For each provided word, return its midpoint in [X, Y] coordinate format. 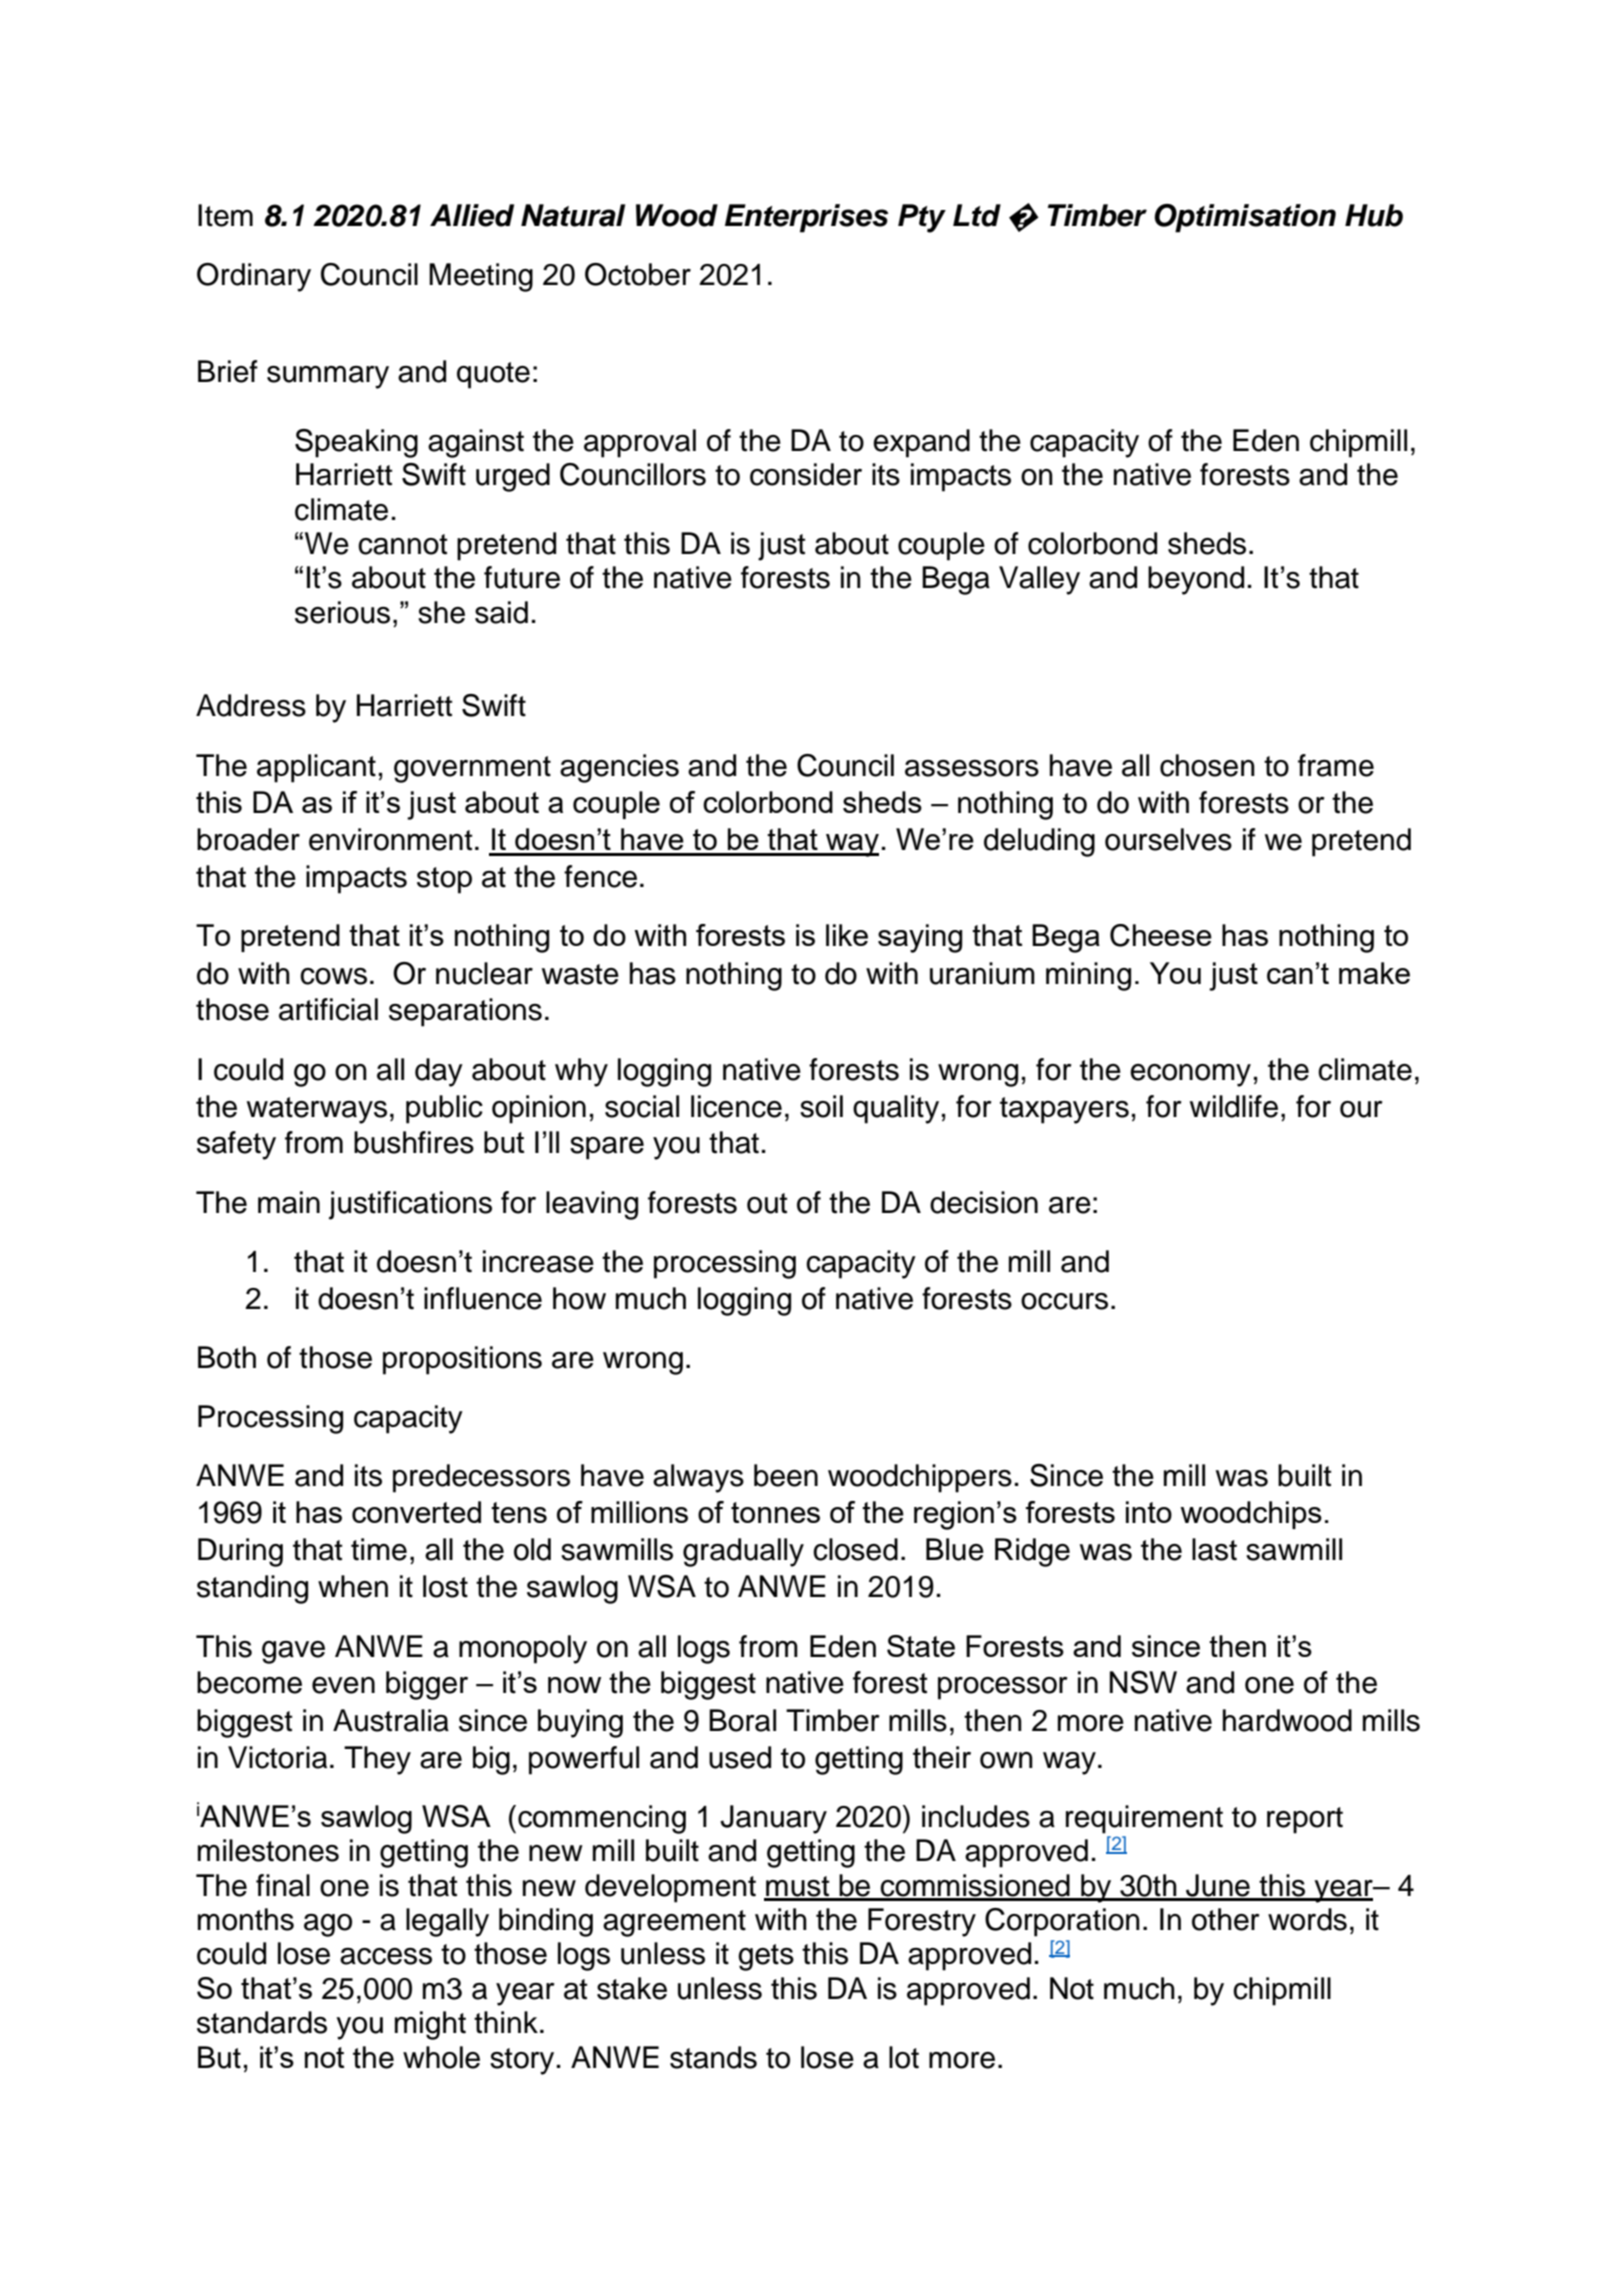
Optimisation [1245, 218]
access [386, 1956]
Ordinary [254, 277]
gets [766, 1957]
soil [821, 1106]
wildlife [1234, 1106]
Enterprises [806, 218]
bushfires [414, 1142]
